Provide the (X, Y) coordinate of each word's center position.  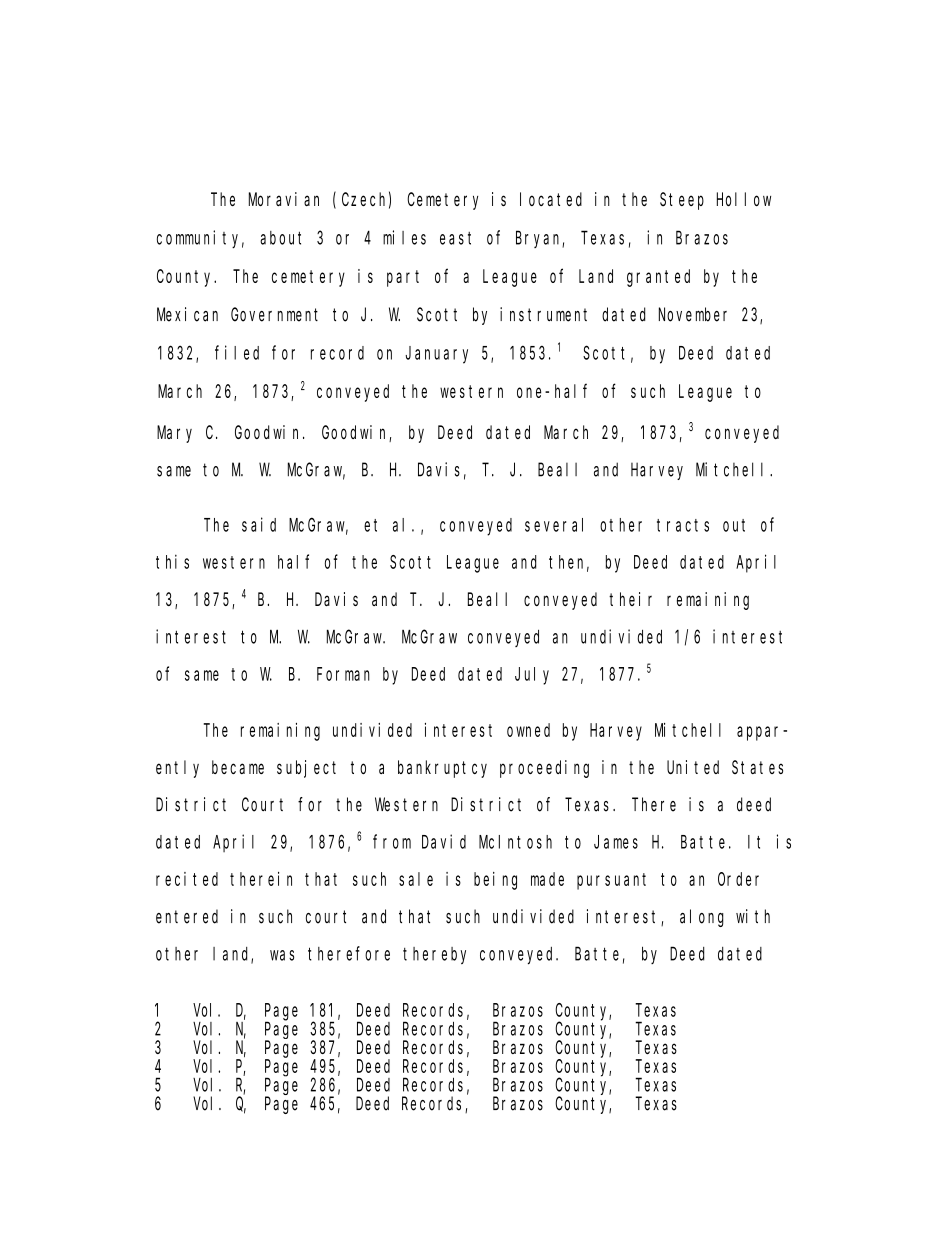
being (495, 881)
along (702, 918)
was (282, 955)
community (200, 239)
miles (404, 237)
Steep (682, 201)
